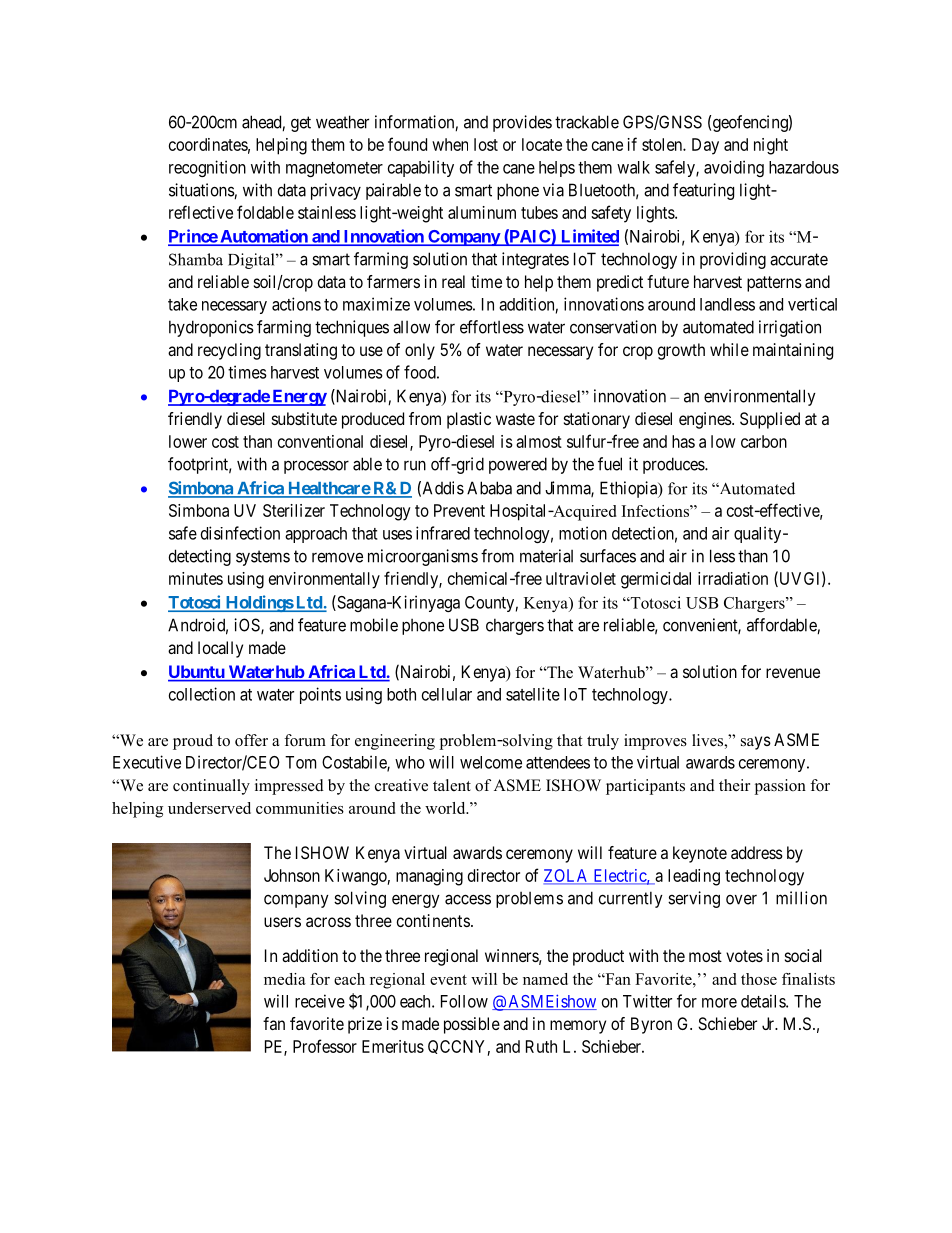 The image size is (952, 1233). I want to click on only, so click(420, 351).
